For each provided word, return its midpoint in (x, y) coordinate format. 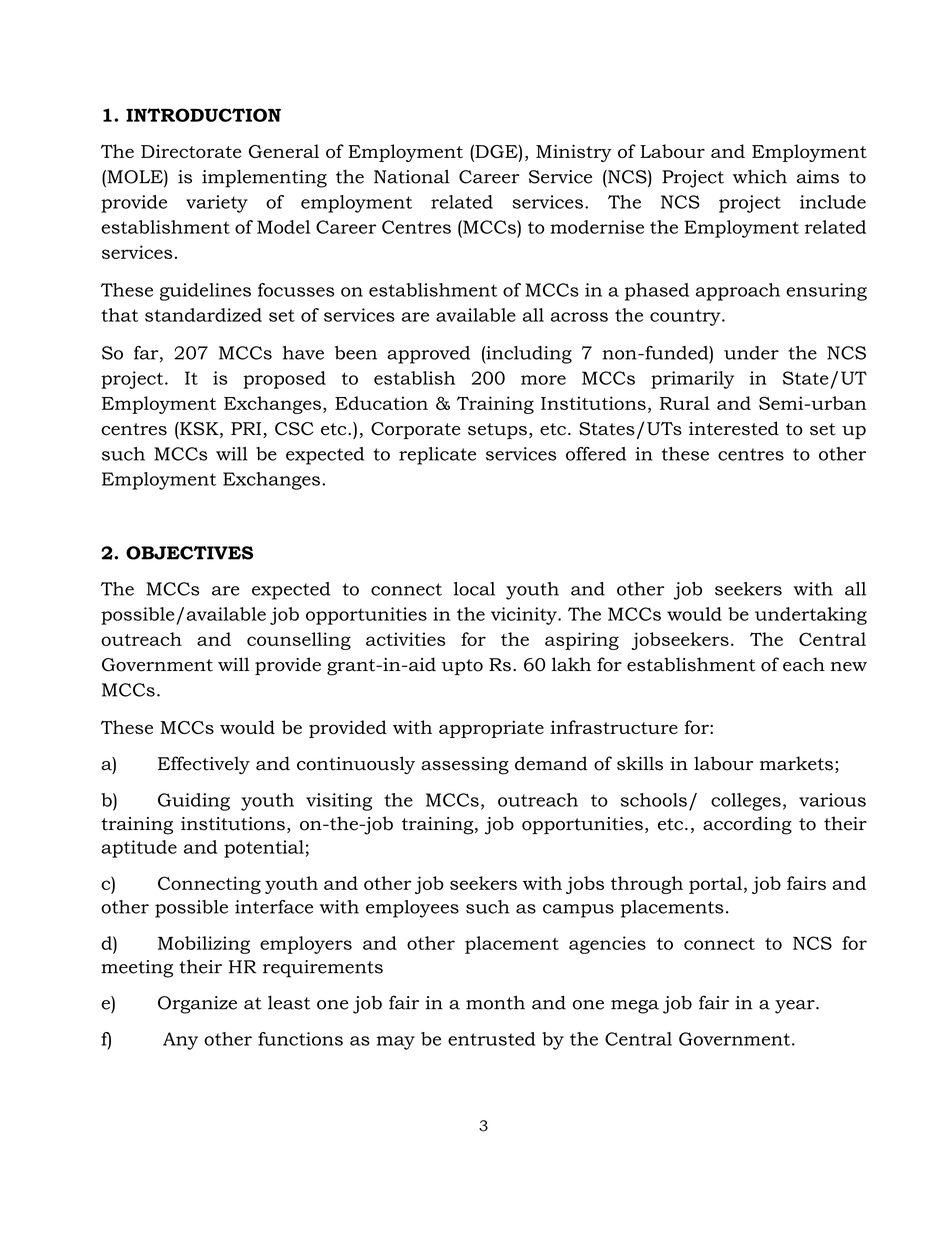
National (412, 176)
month (495, 1002)
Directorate (191, 151)
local (474, 589)
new (849, 667)
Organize (197, 1005)
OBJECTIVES (189, 553)
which (760, 176)
